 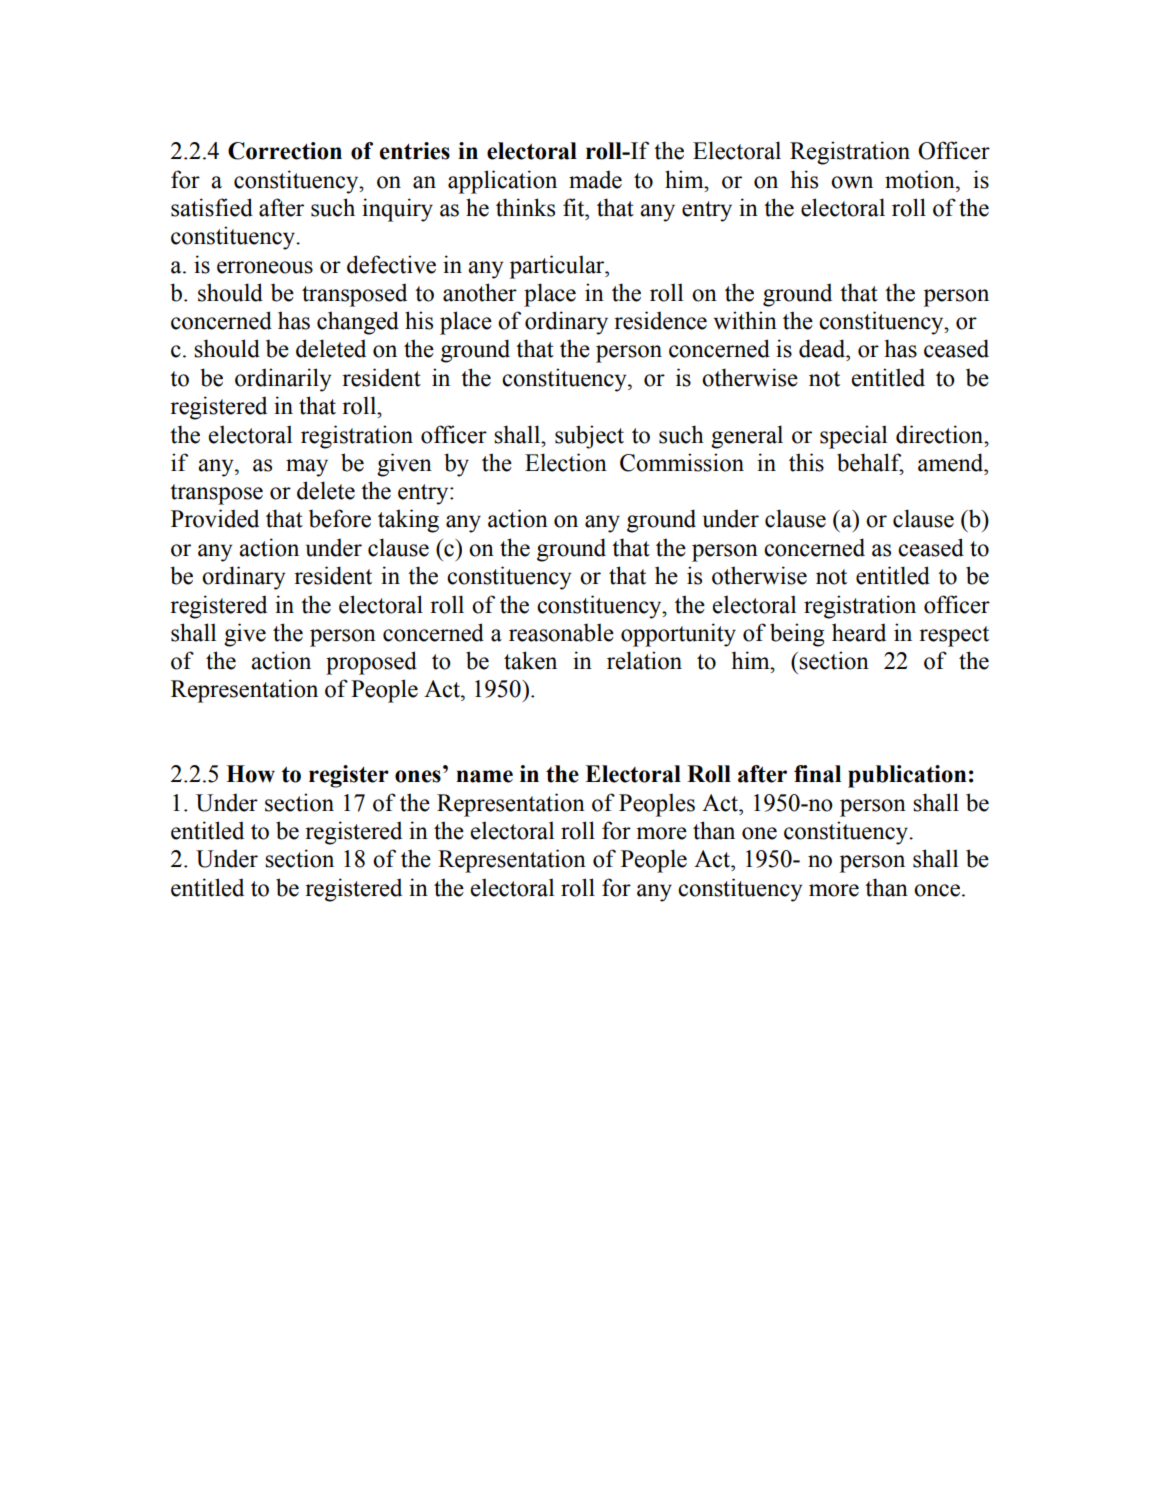 What do you see at coordinates (250, 774) in the screenshot?
I see `How` at bounding box center [250, 774].
